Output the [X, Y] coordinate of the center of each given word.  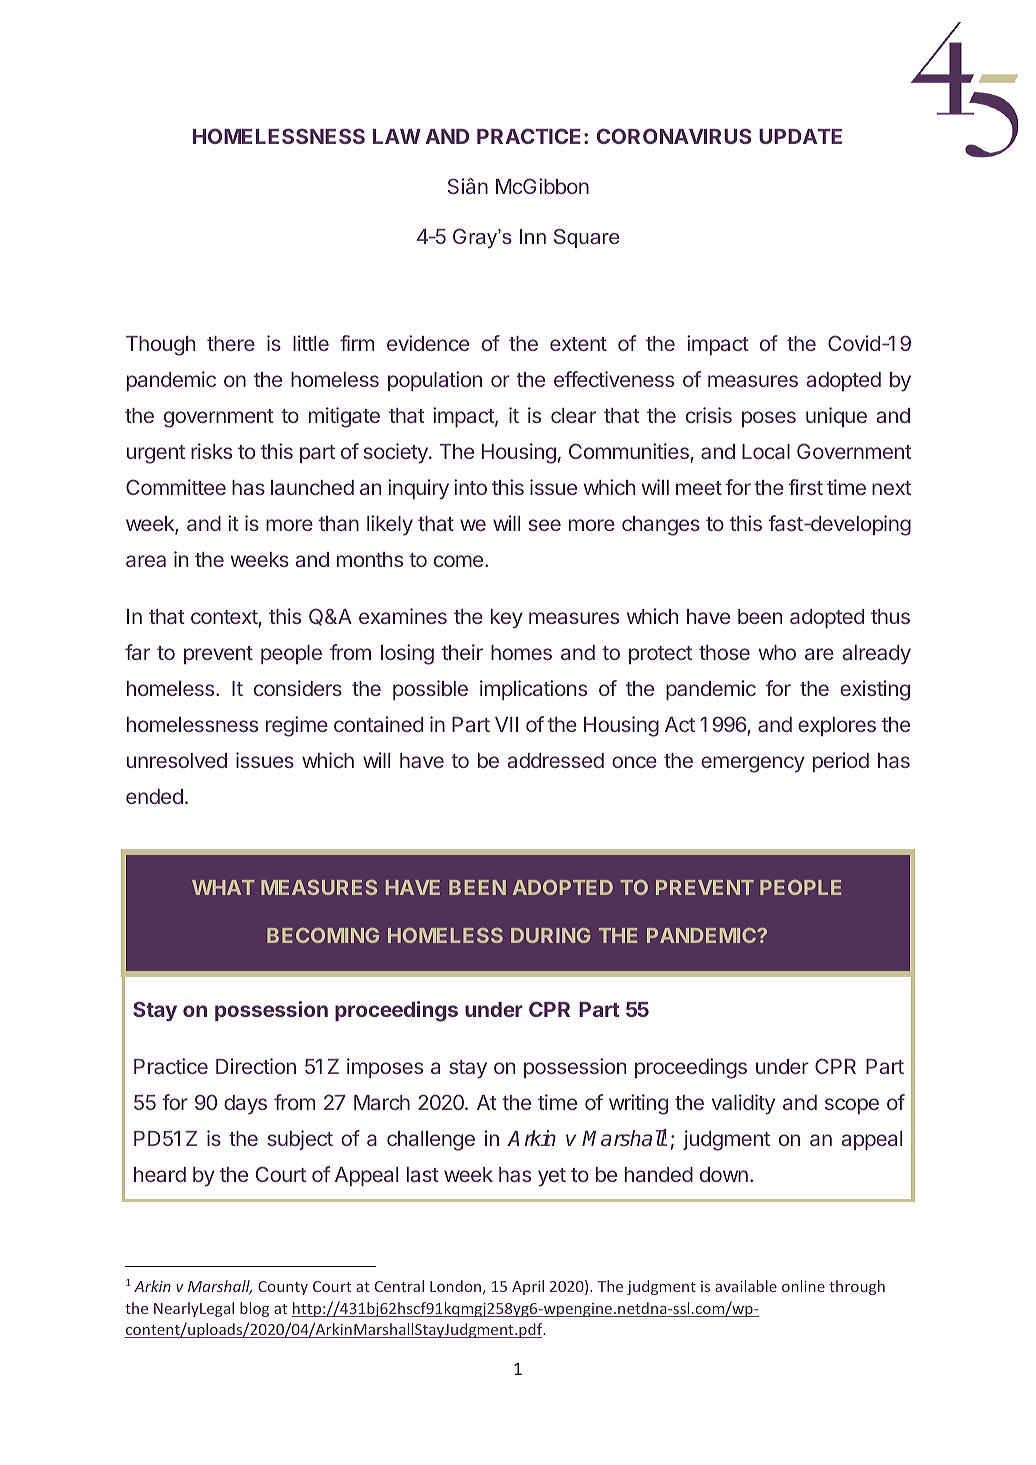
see [545, 525]
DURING [550, 935]
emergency [753, 764]
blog [254, 1309]
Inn [533, 236]
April [528, 1287]
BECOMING [323, 935]
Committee [176, 487]
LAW [397, 136]
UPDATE [800, 136]
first [805, 487]
